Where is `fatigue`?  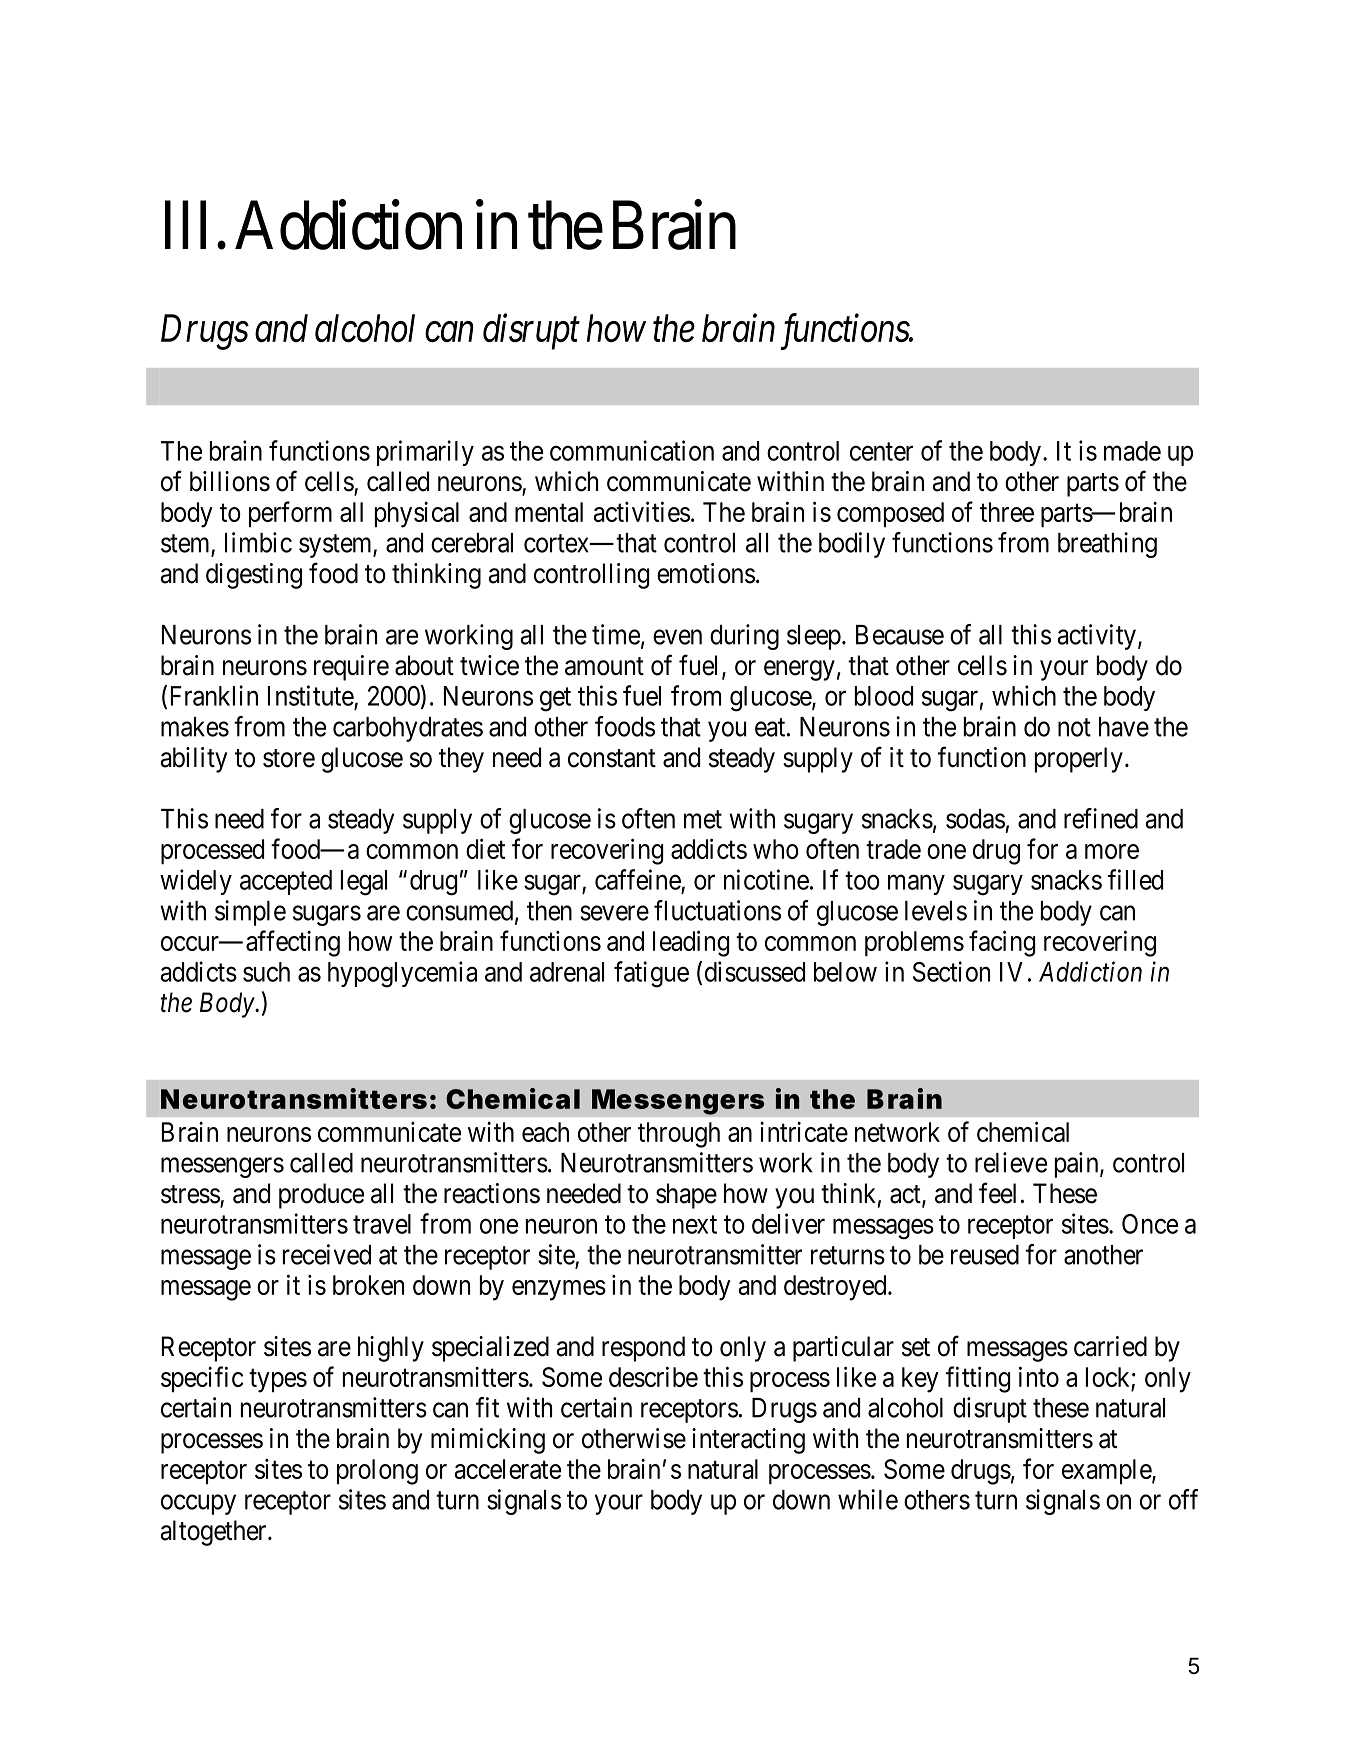
fatigue is located at coordinates (651, 974).
